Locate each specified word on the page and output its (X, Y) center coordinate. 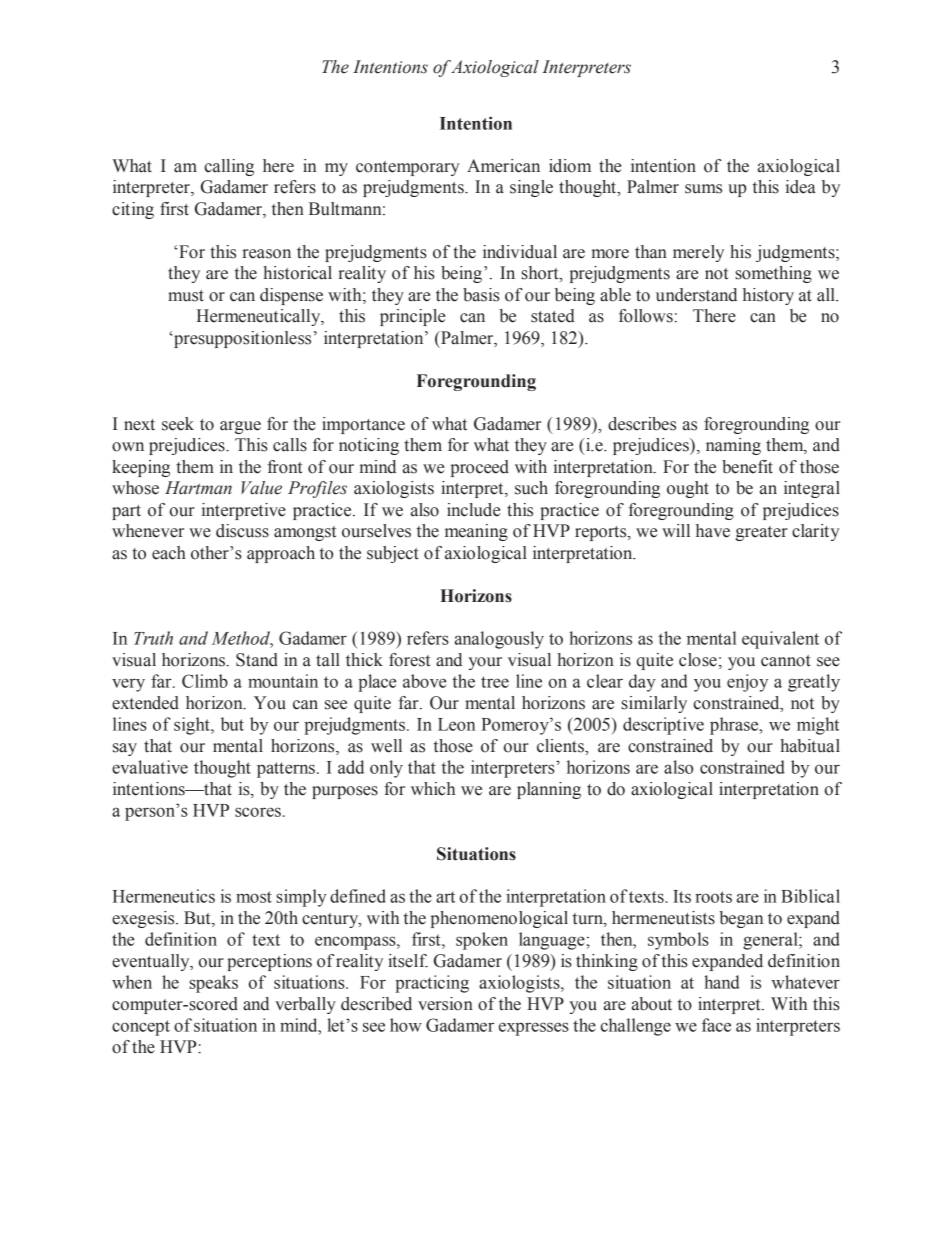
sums (703, 189)
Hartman (198, 488)
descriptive (663, 726)
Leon (456, 724)
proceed (480, 468)
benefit (747, 467)
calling (229, 167)
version (445, 1004)
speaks (213, 984)
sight (193, 726)
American (503, 166)
